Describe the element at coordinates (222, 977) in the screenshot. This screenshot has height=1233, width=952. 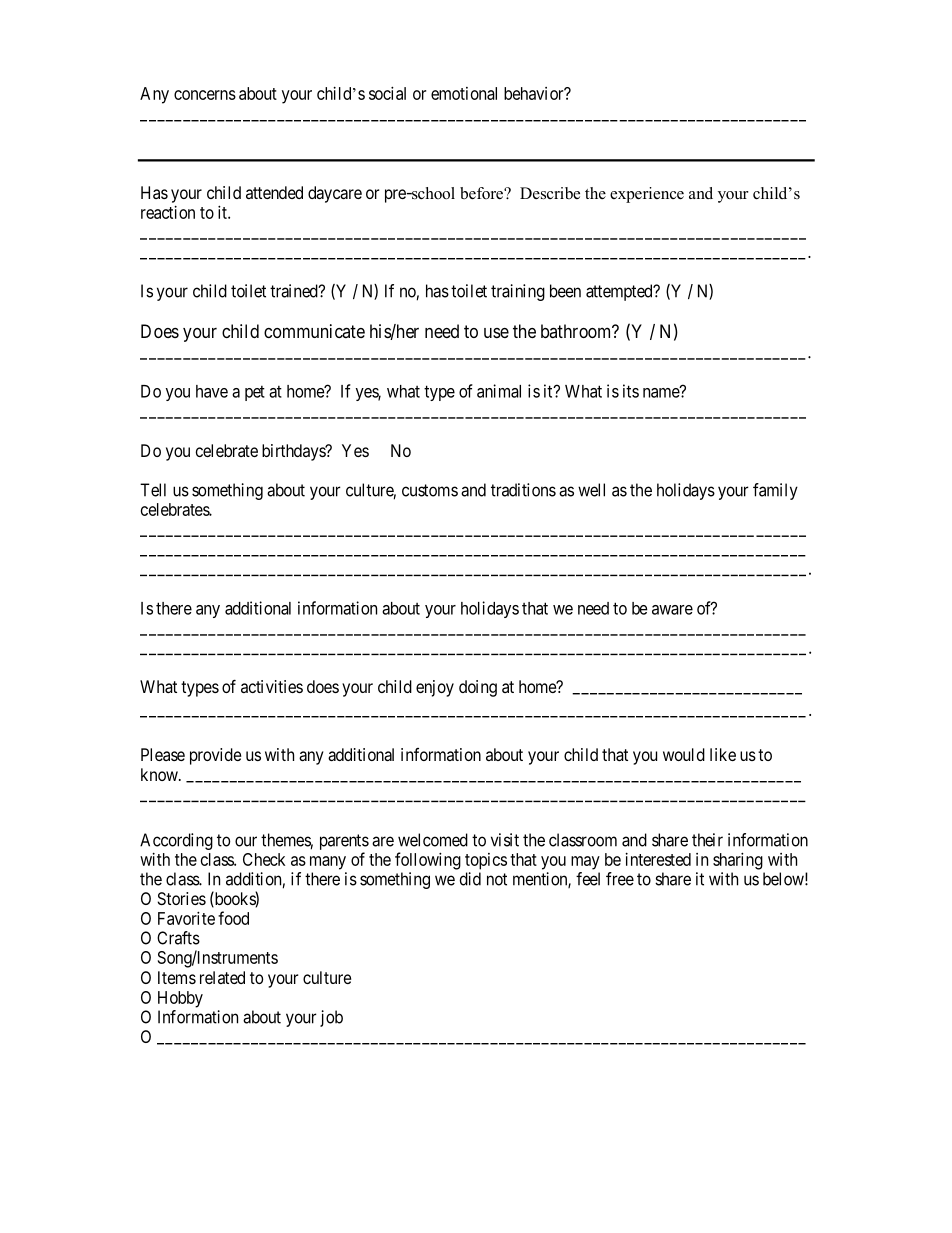
I see `related` at that location.
